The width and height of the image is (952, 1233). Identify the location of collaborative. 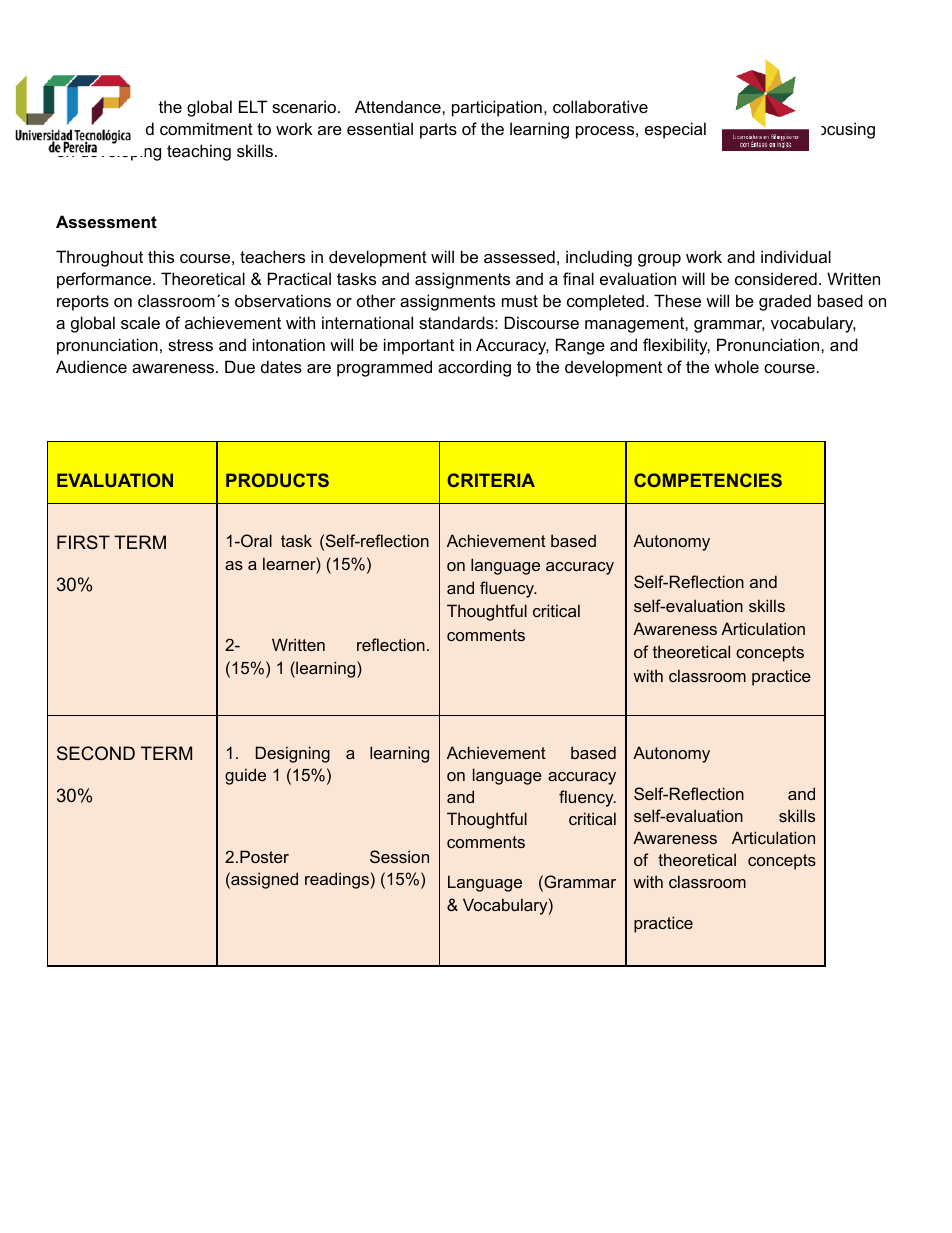
(600, 106).
